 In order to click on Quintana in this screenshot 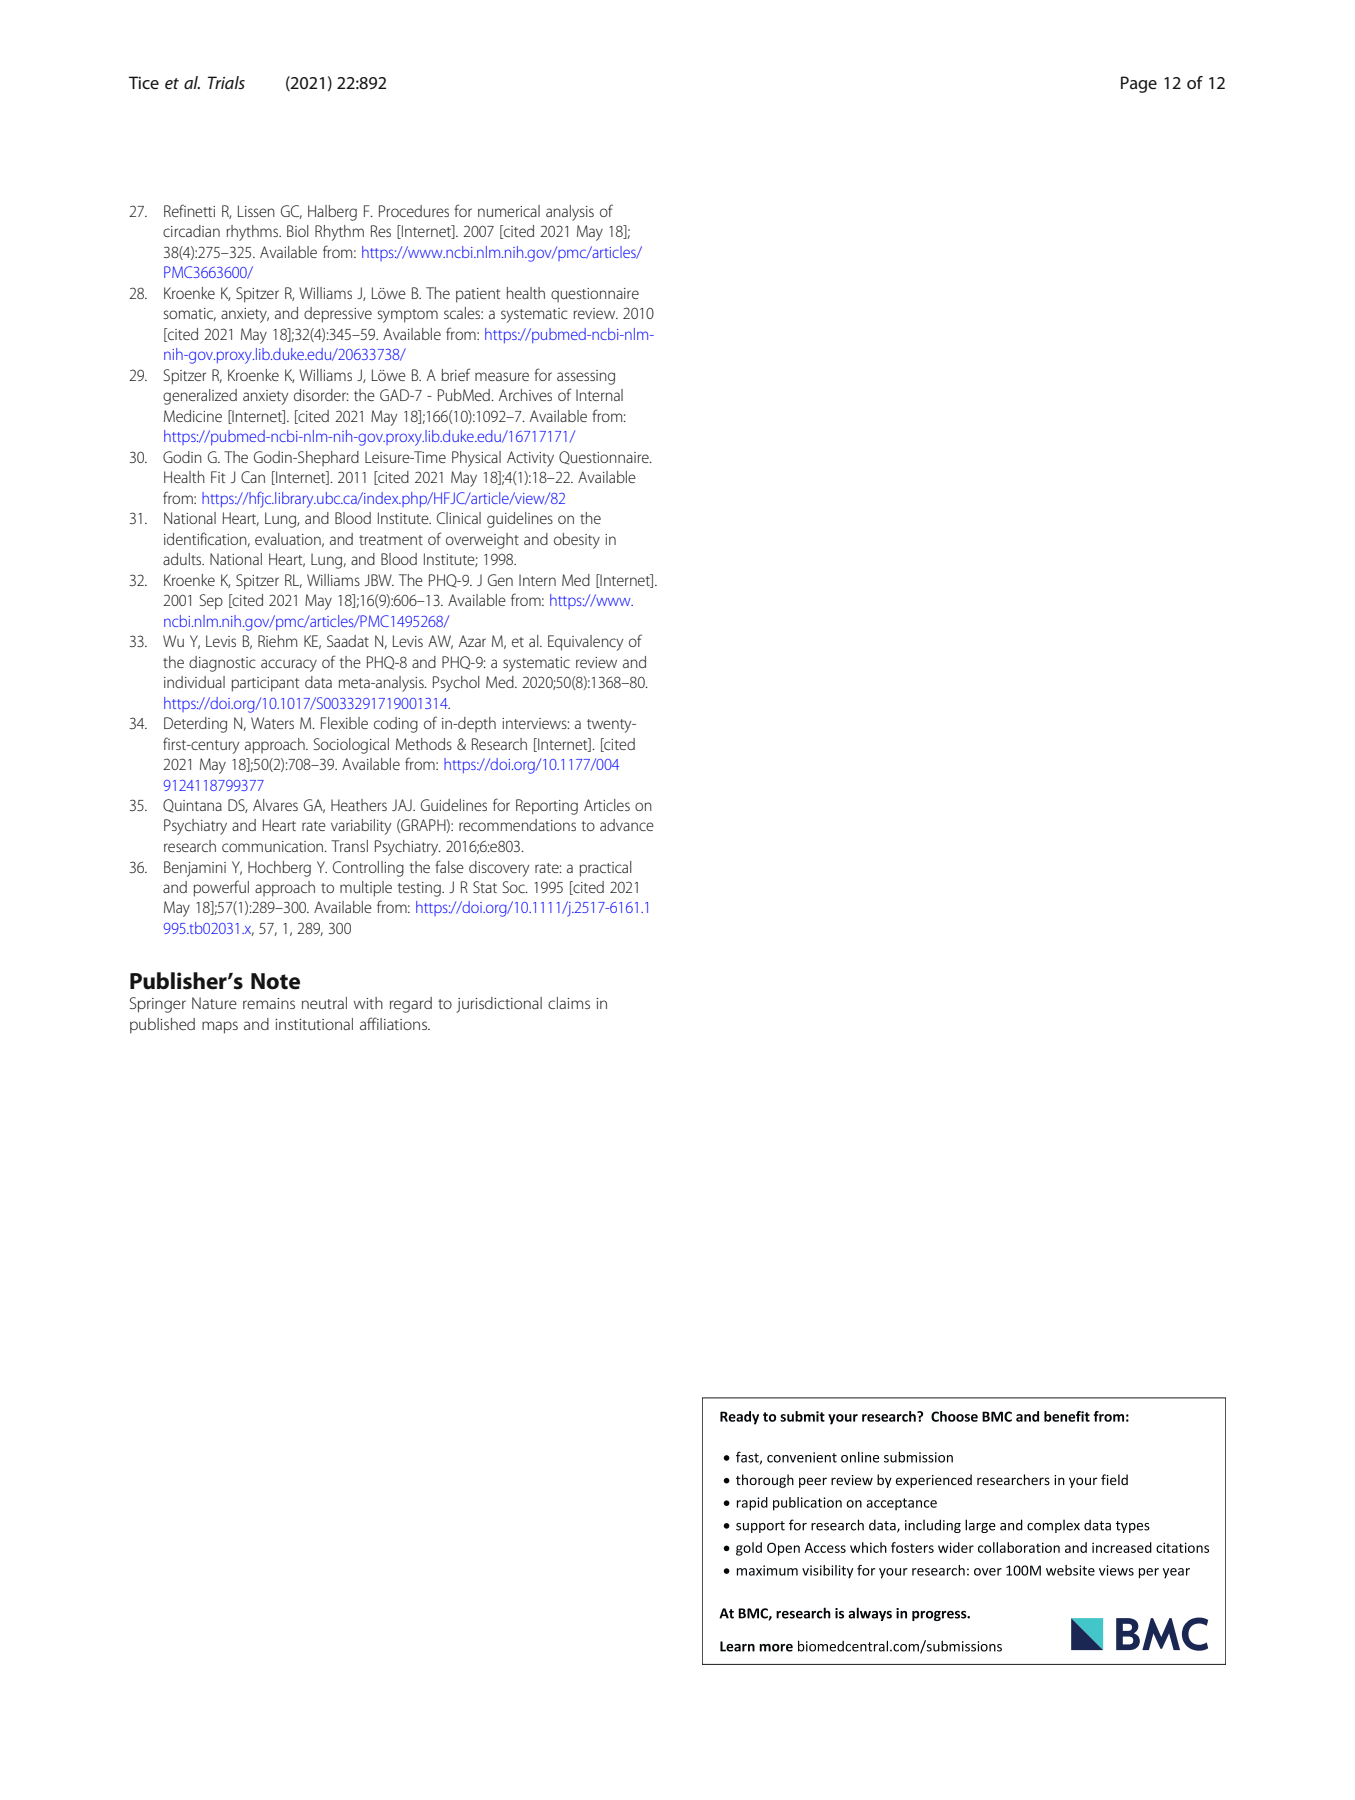, I will do `click(192, 806)`.
